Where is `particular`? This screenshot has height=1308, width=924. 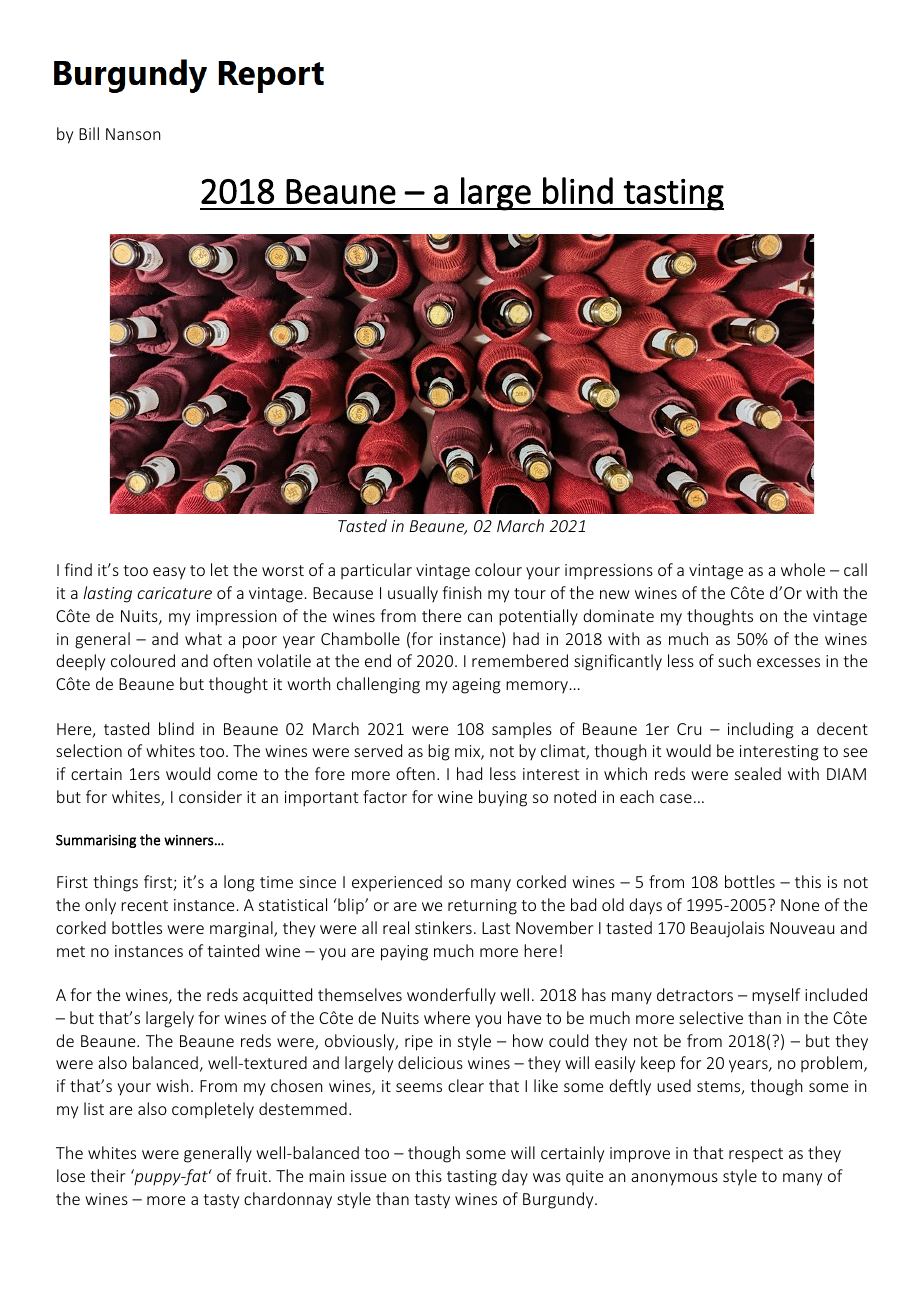 particular is located at coordinates (376, 571).
